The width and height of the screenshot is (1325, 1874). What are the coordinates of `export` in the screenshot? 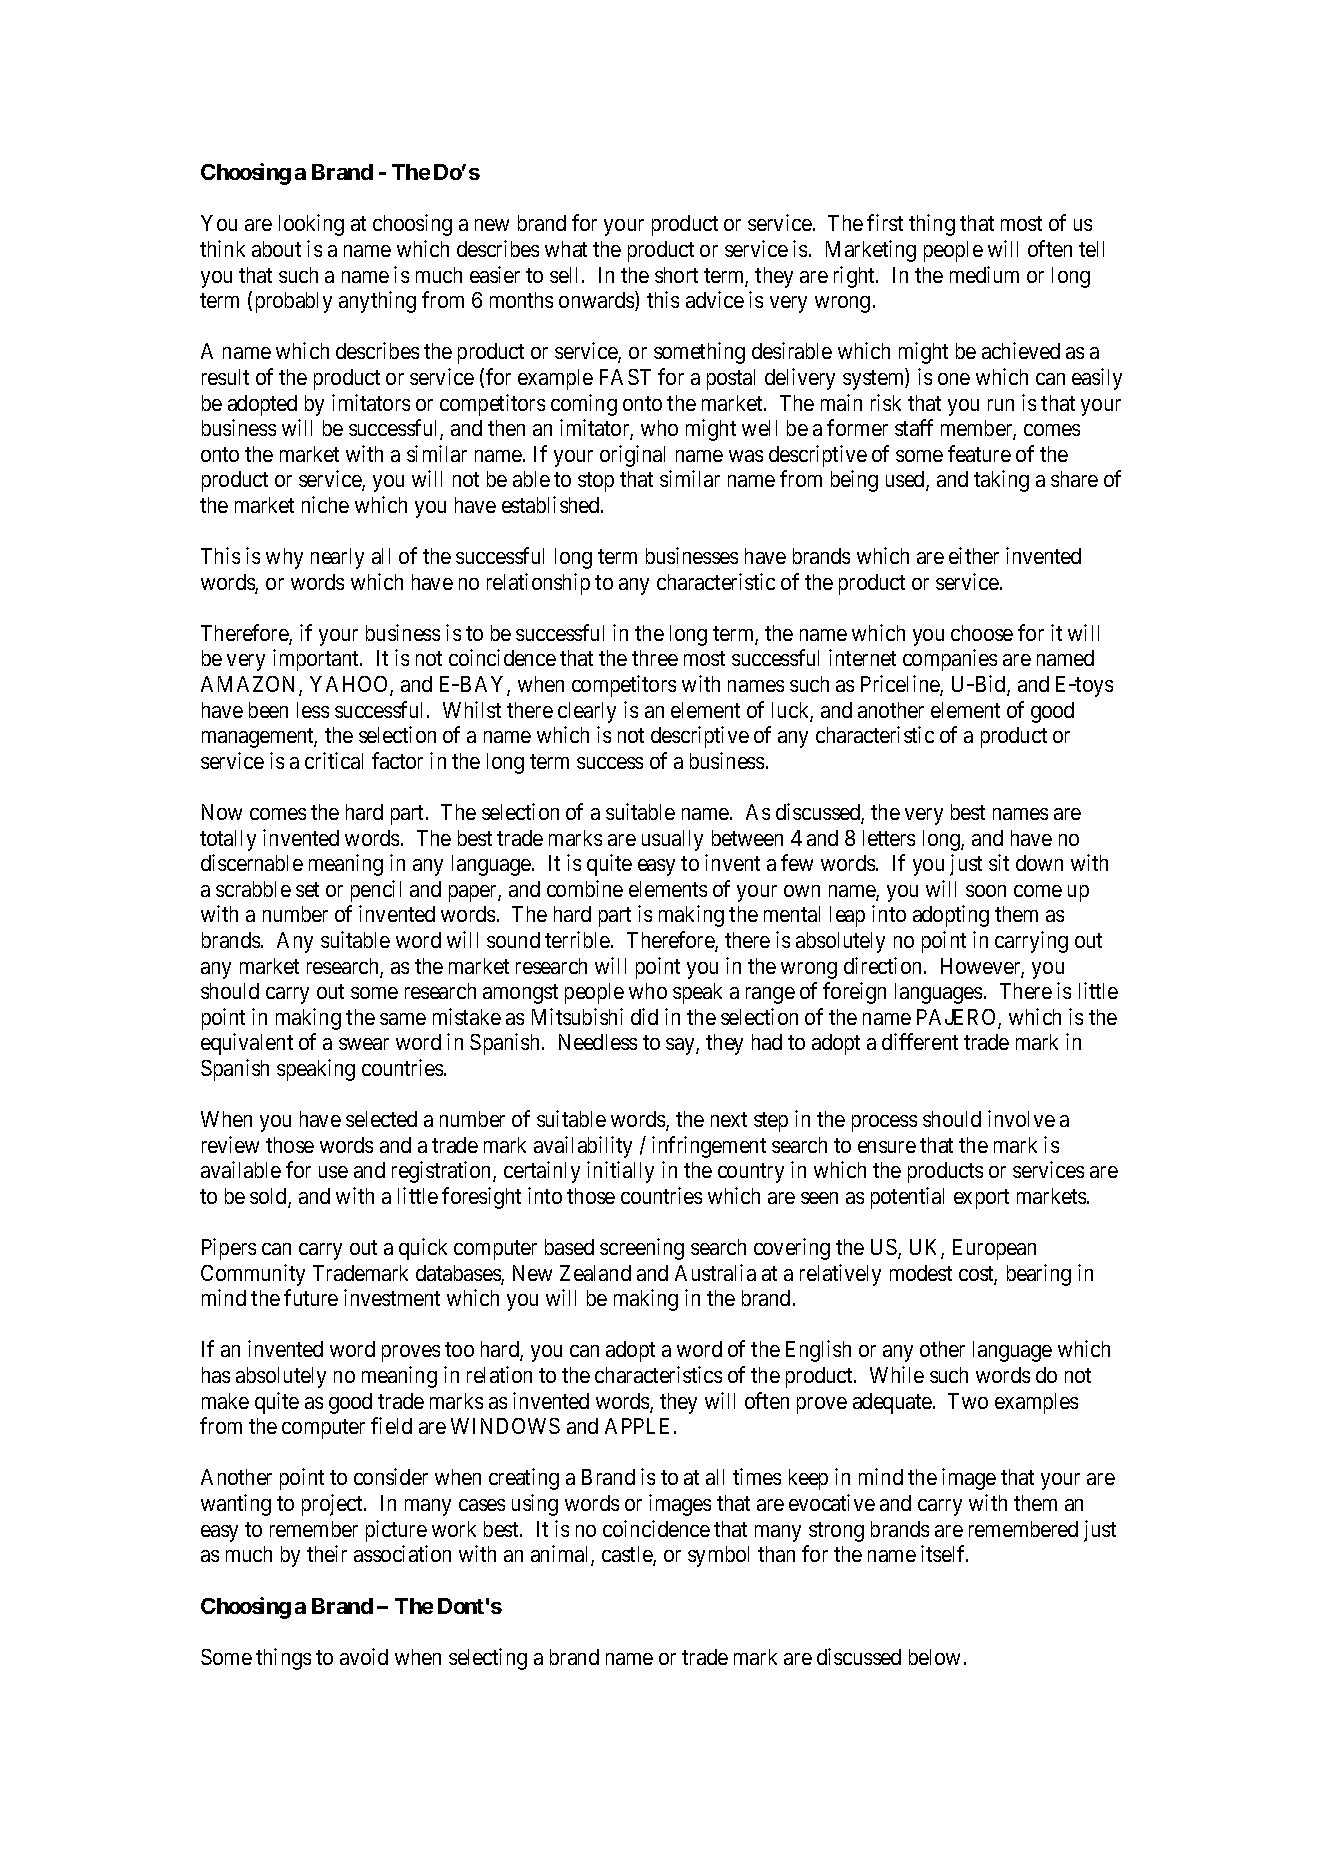 It's located at (981, 1199).
